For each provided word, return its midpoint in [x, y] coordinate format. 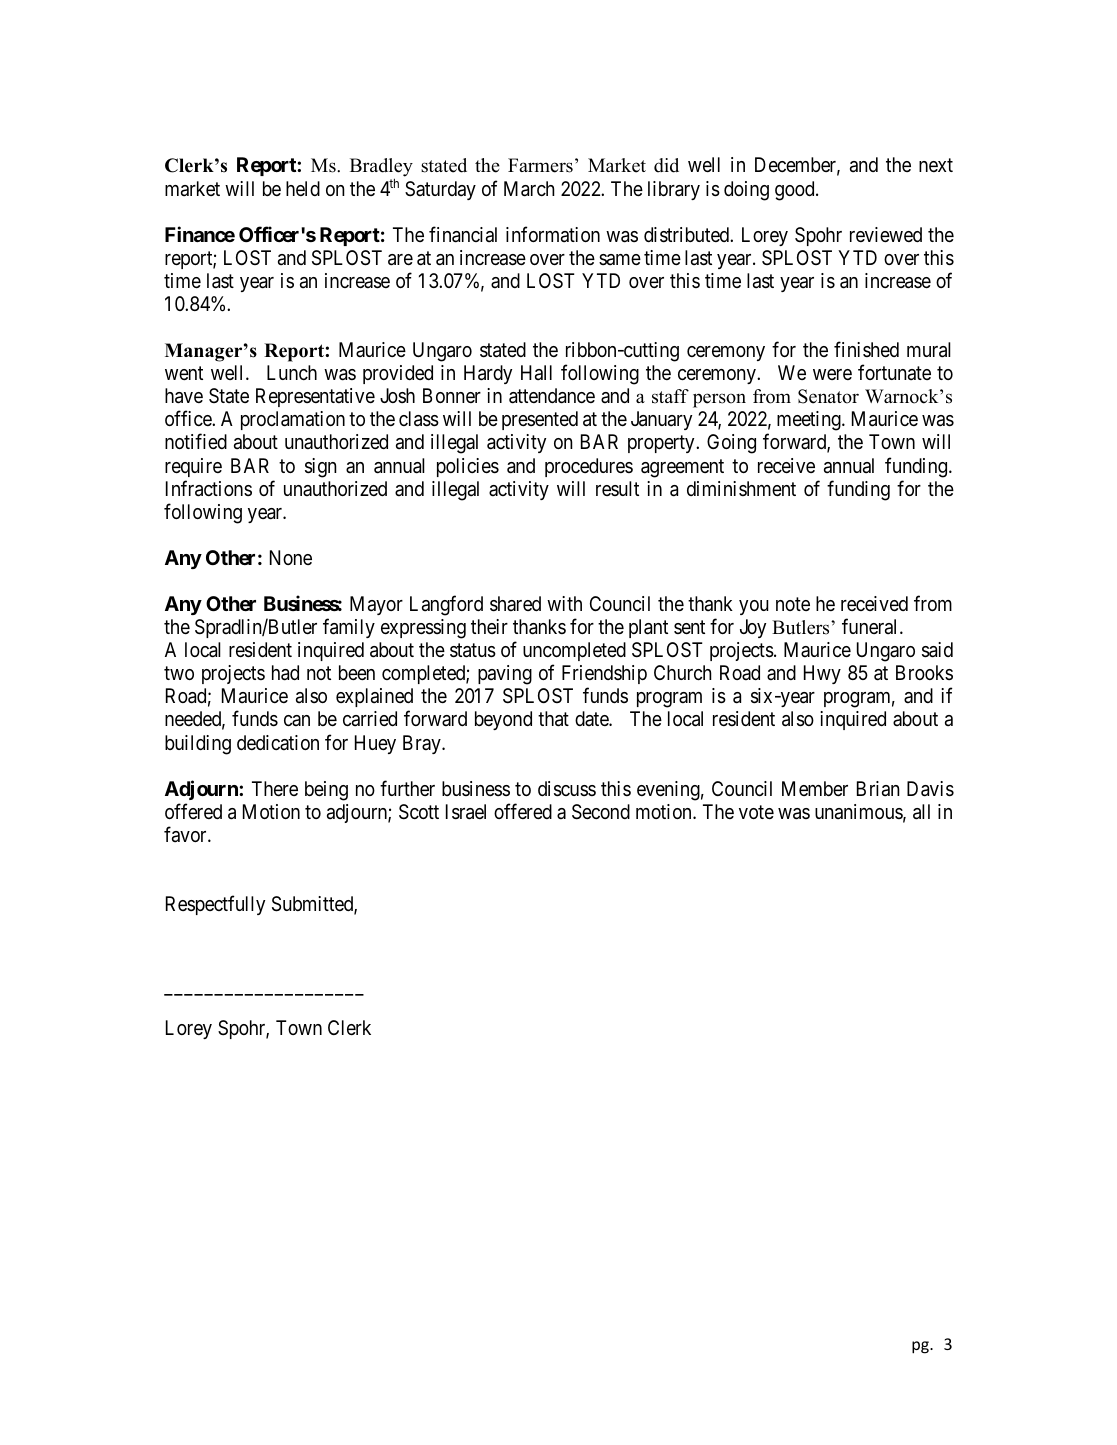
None [291, 557]
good [796, 191]
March [529, 189]
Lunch [292, 372]
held [303, 188]
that [553, 719]
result [617, 488]
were [832, 374]
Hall [536, 373]
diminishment [741, 488]
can [297, 720]
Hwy [822, 674]
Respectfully [215, 905]
